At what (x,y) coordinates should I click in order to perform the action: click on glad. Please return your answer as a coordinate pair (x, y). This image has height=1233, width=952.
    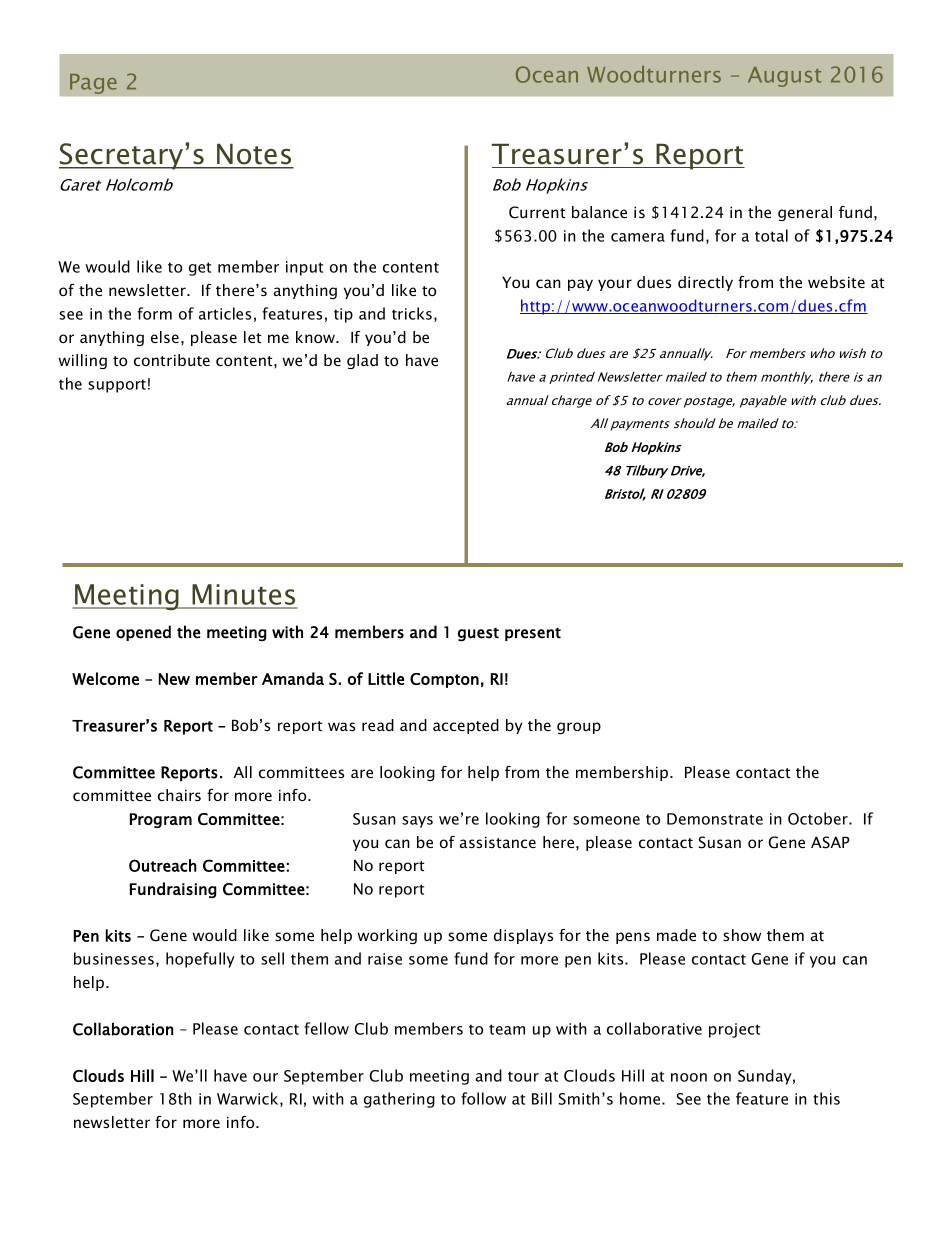
    Looking at the image, I should click on (362, 361).
